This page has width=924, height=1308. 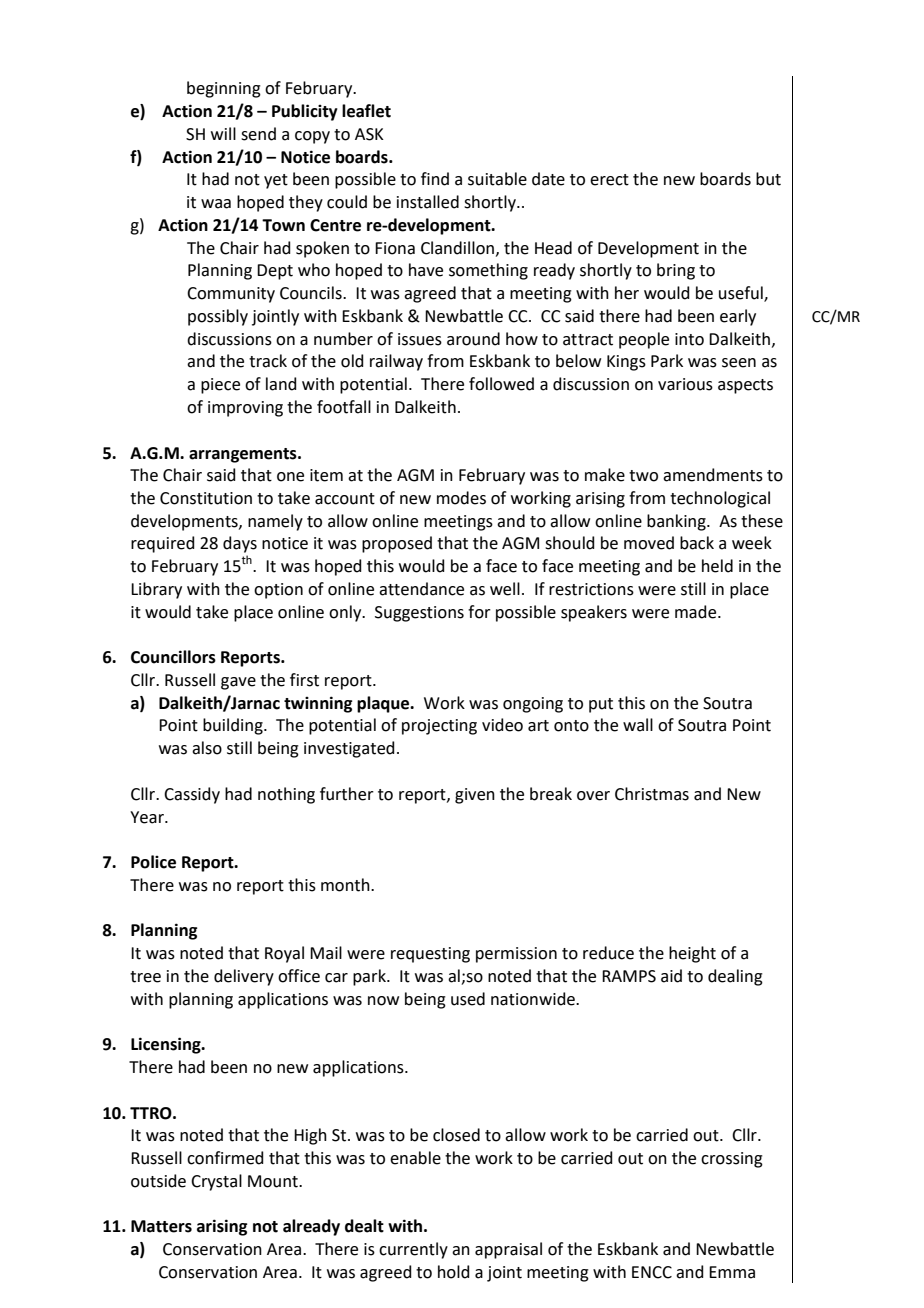 What do you see at coordinates (732, 1272) in the page?
I see `Emma` at bounding box center [732, 1272].
